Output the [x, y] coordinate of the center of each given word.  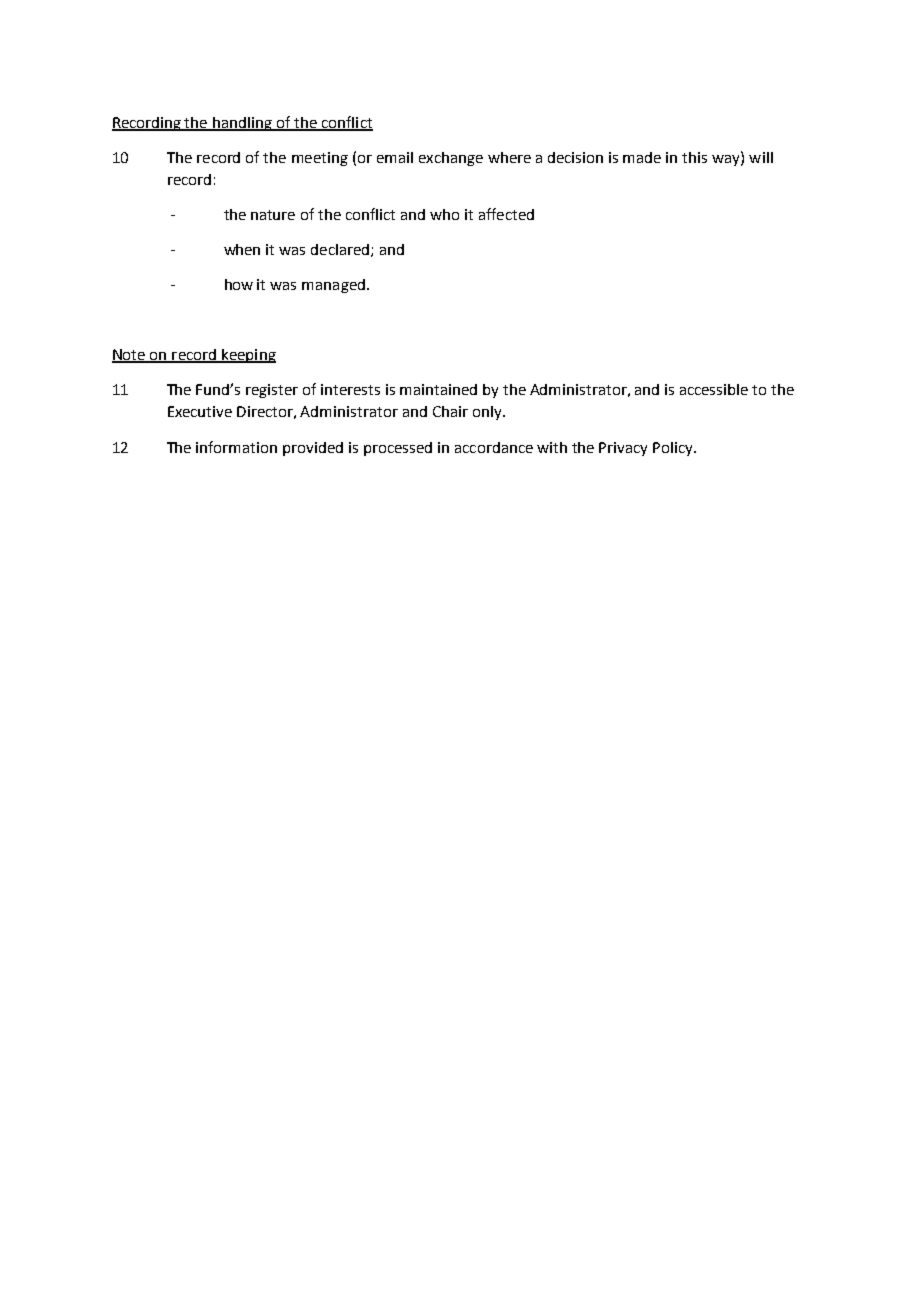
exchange [451, 159]
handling [242, 124]
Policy [674, 449]
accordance [494, 447]
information [236, 447]
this [694, 157]
